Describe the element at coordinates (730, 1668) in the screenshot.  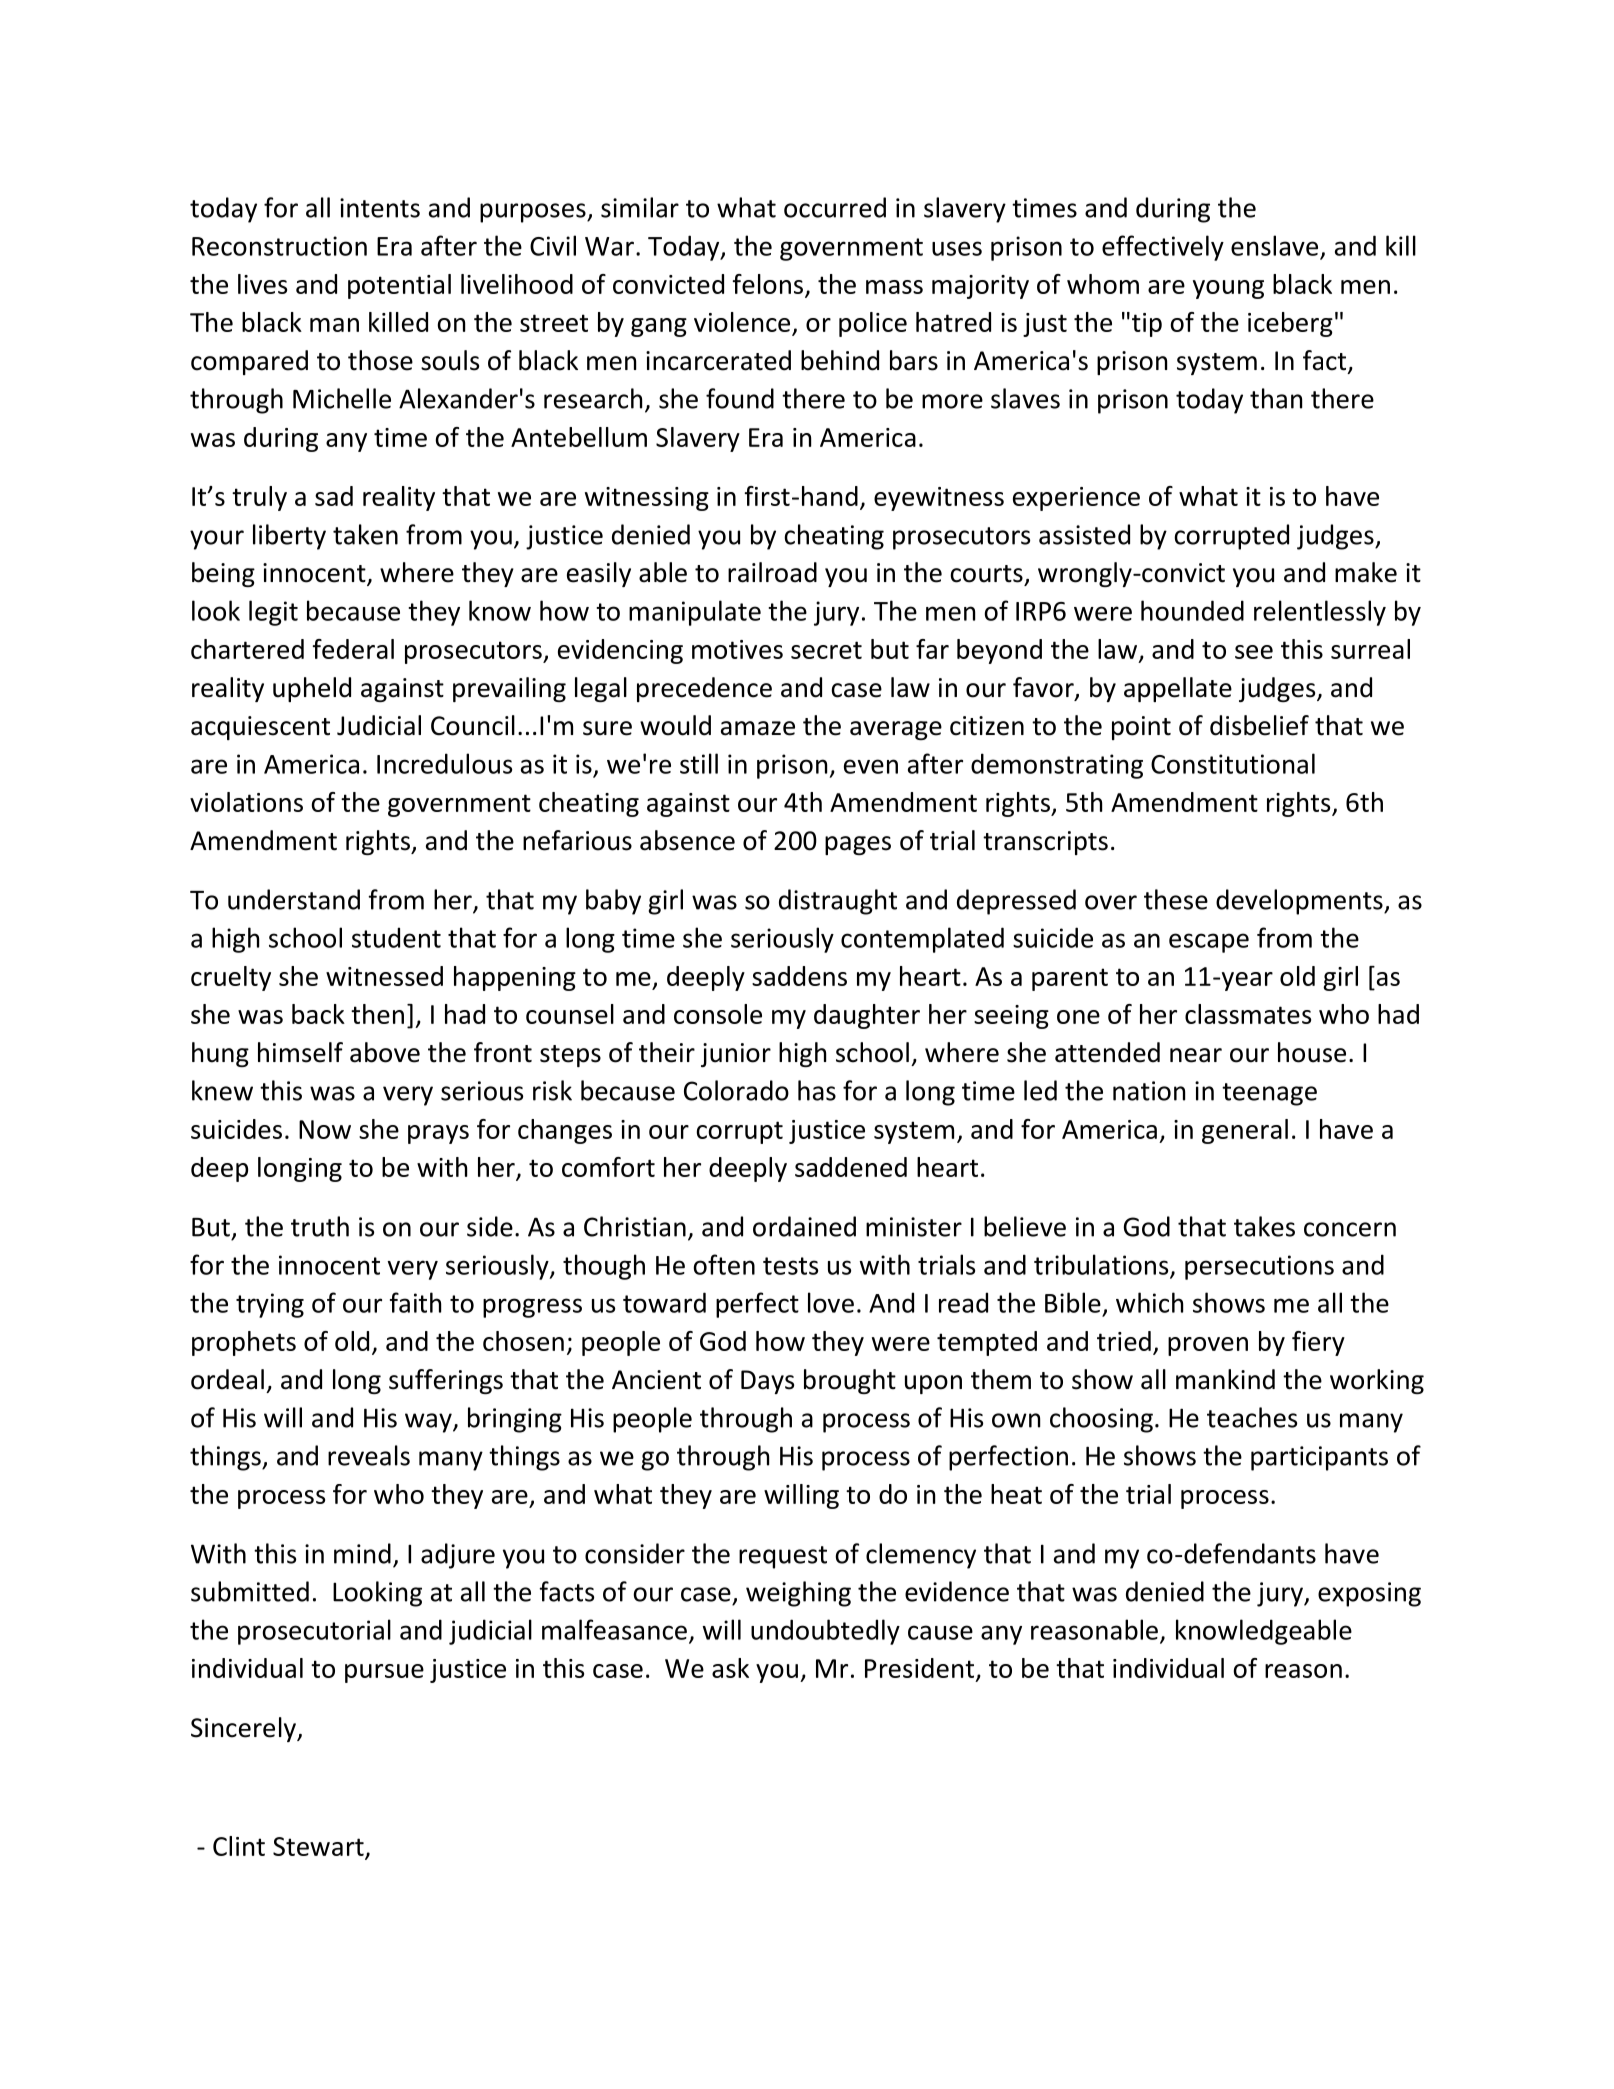
I see `ask` at that location.
